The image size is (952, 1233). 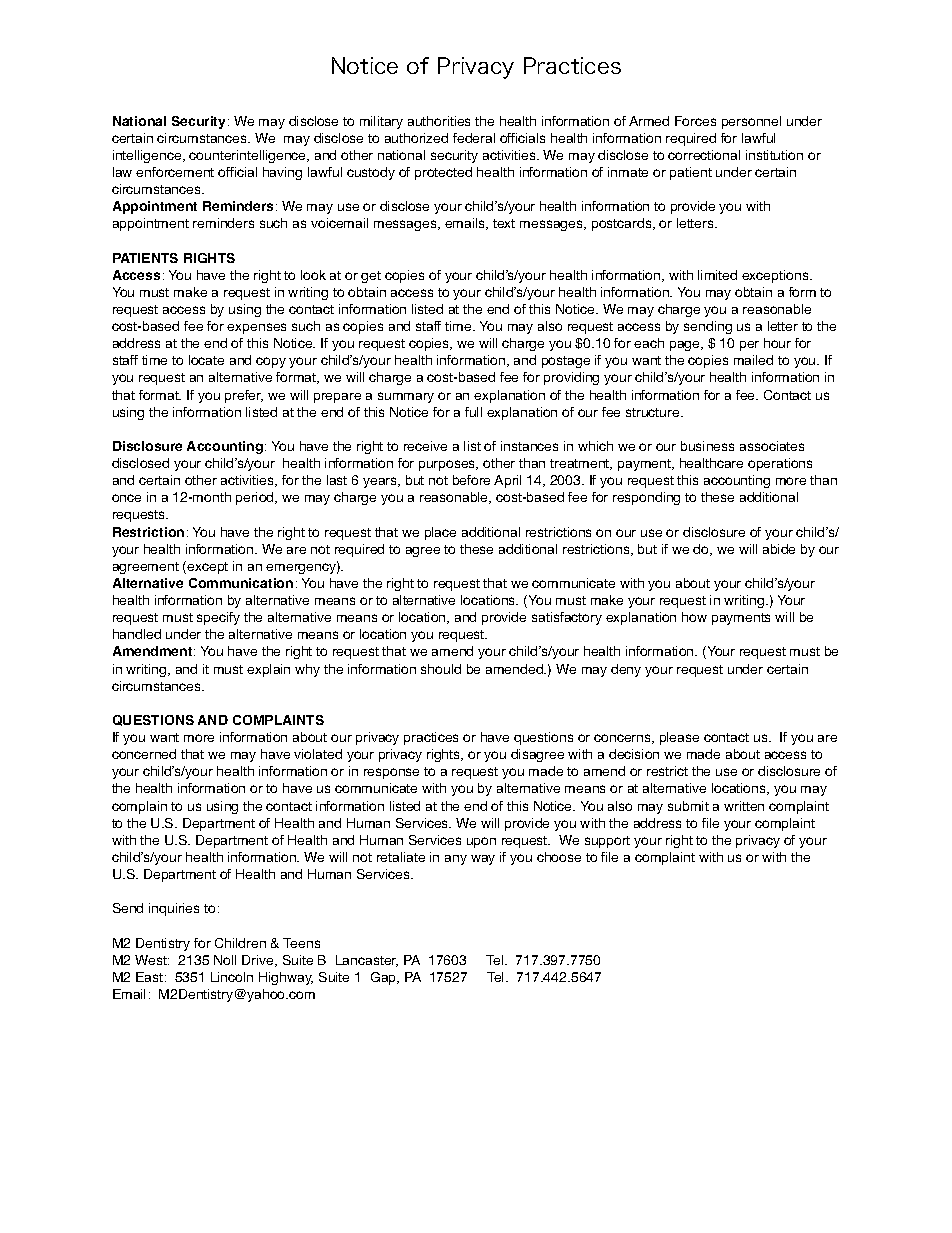 I want to click on enforcement, so click(x=175, y=172).
